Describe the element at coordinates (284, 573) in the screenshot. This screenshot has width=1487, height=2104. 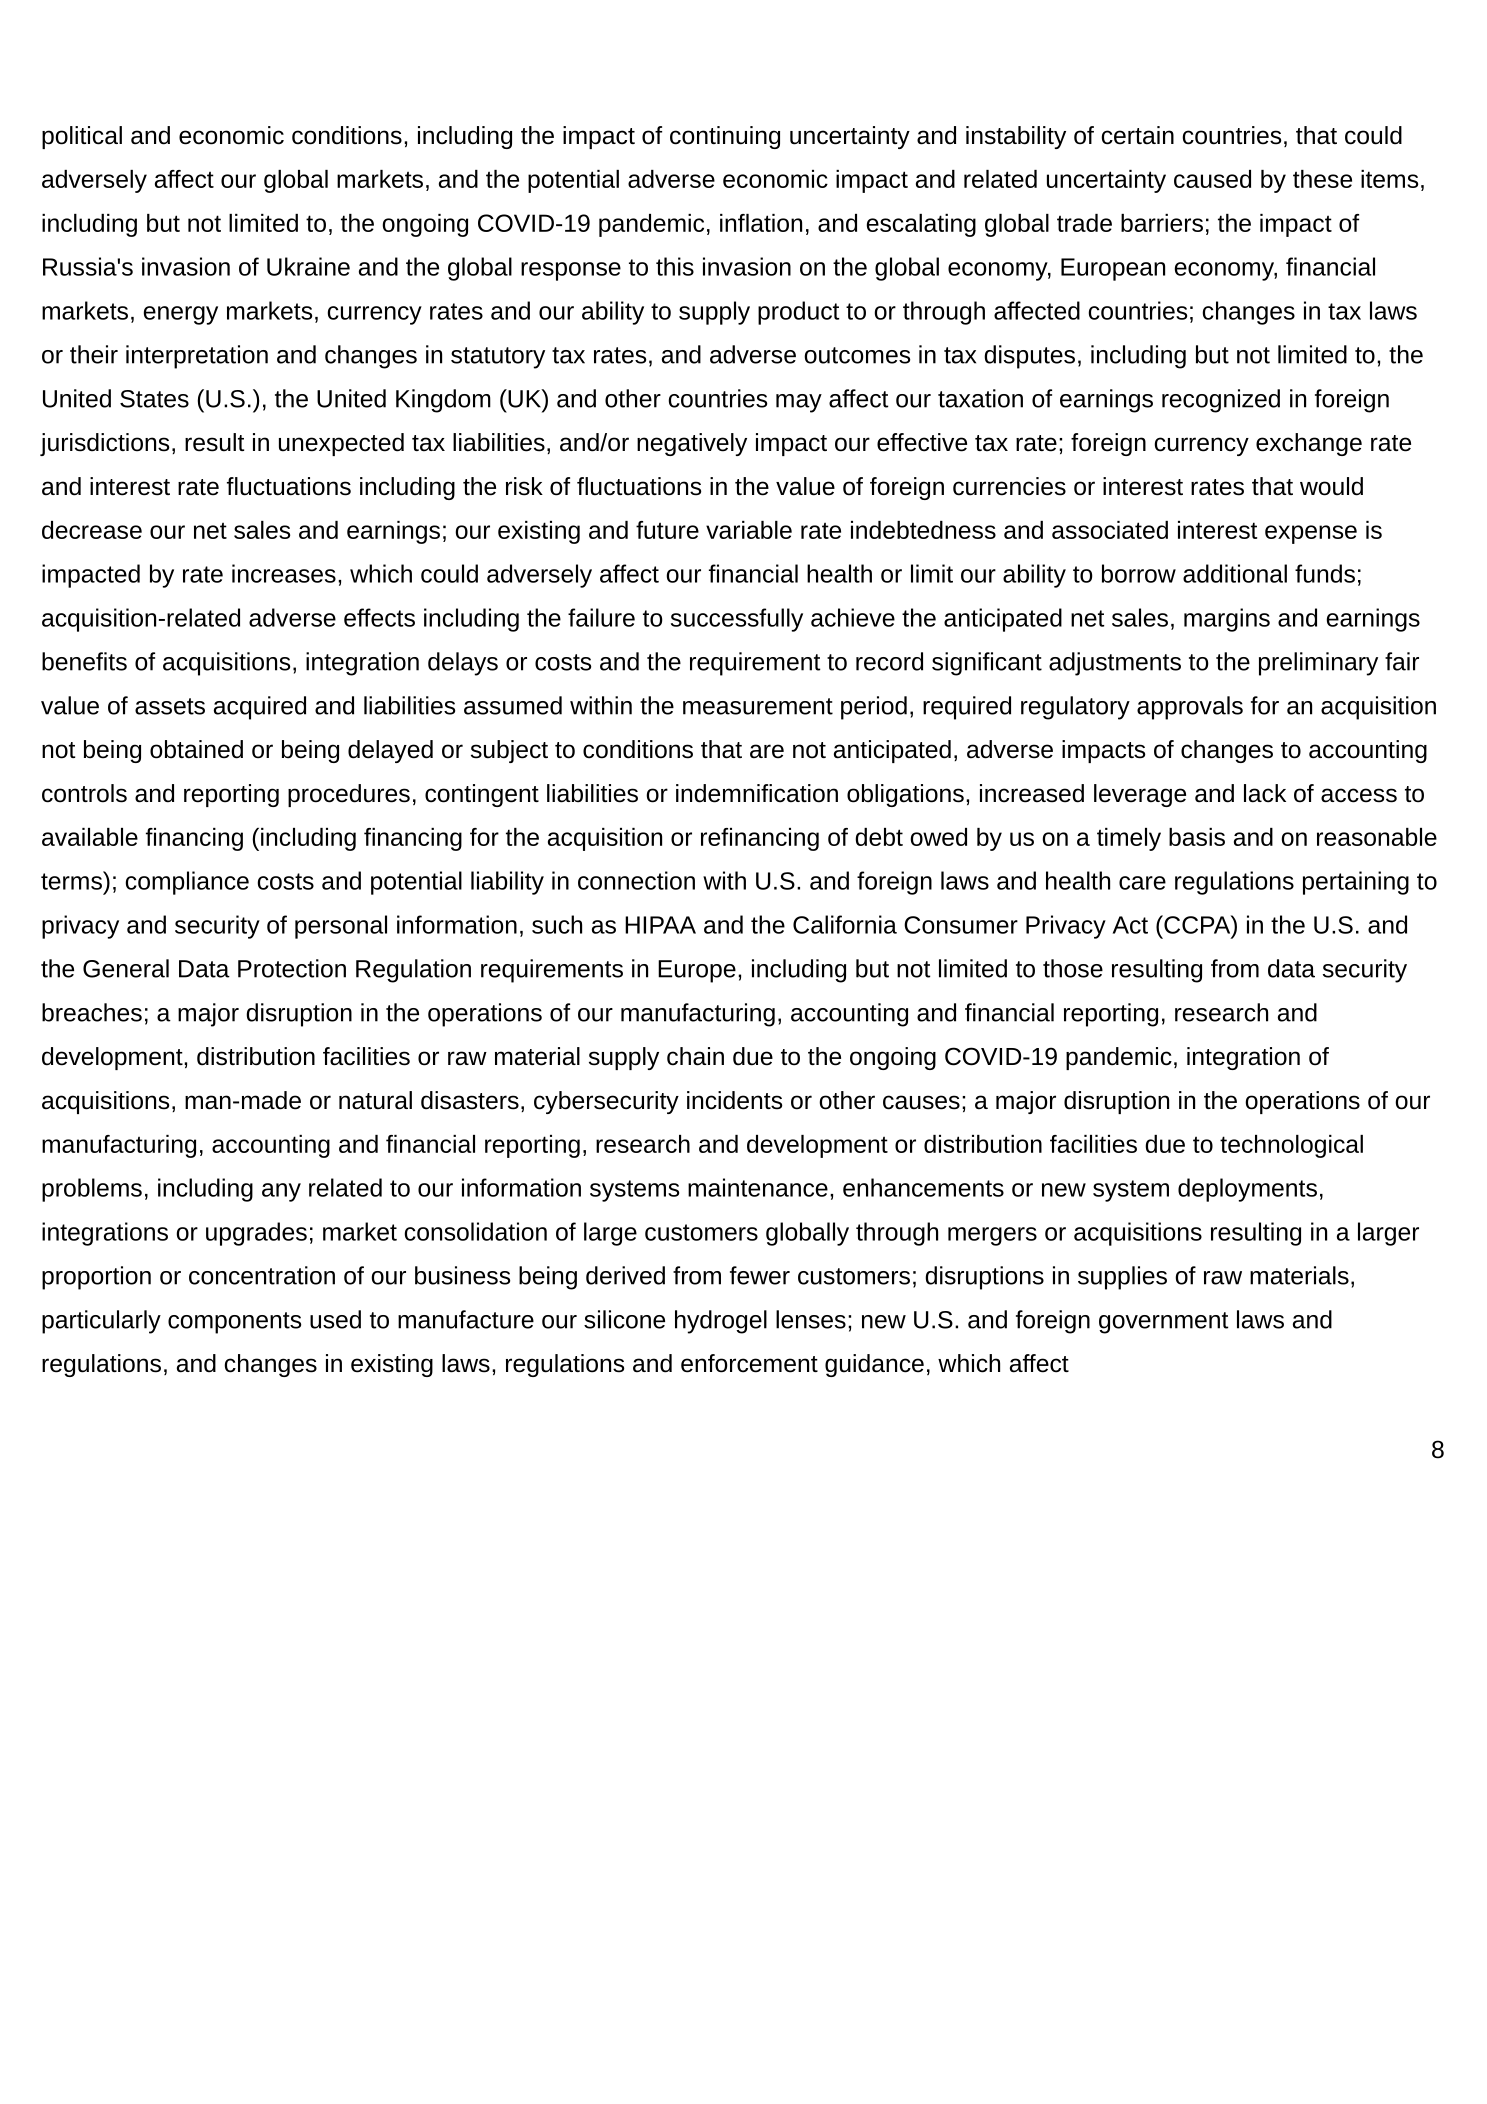
I see `increases` at that location.
